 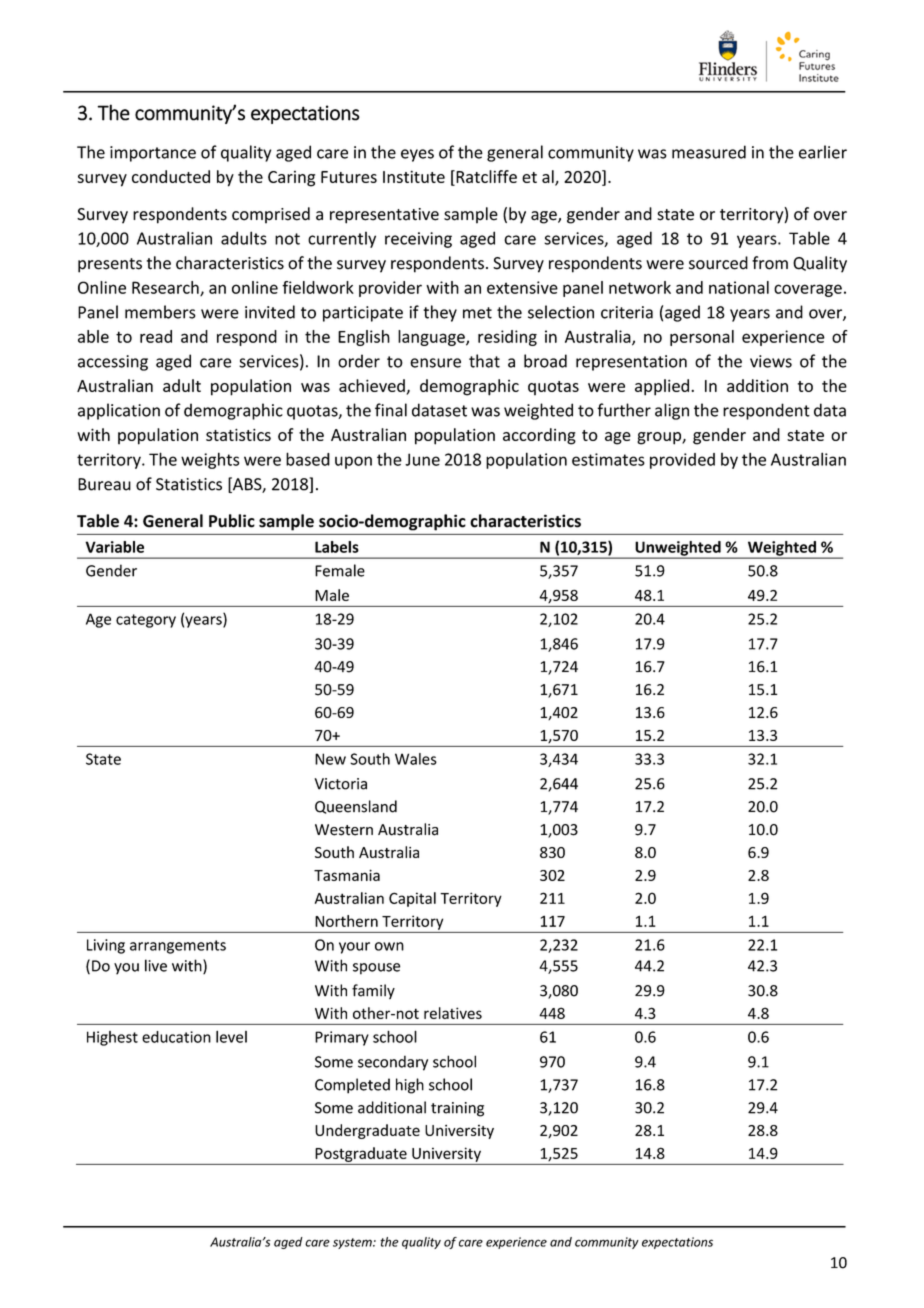 I want to click on provided, so click(x=682, y=461).
